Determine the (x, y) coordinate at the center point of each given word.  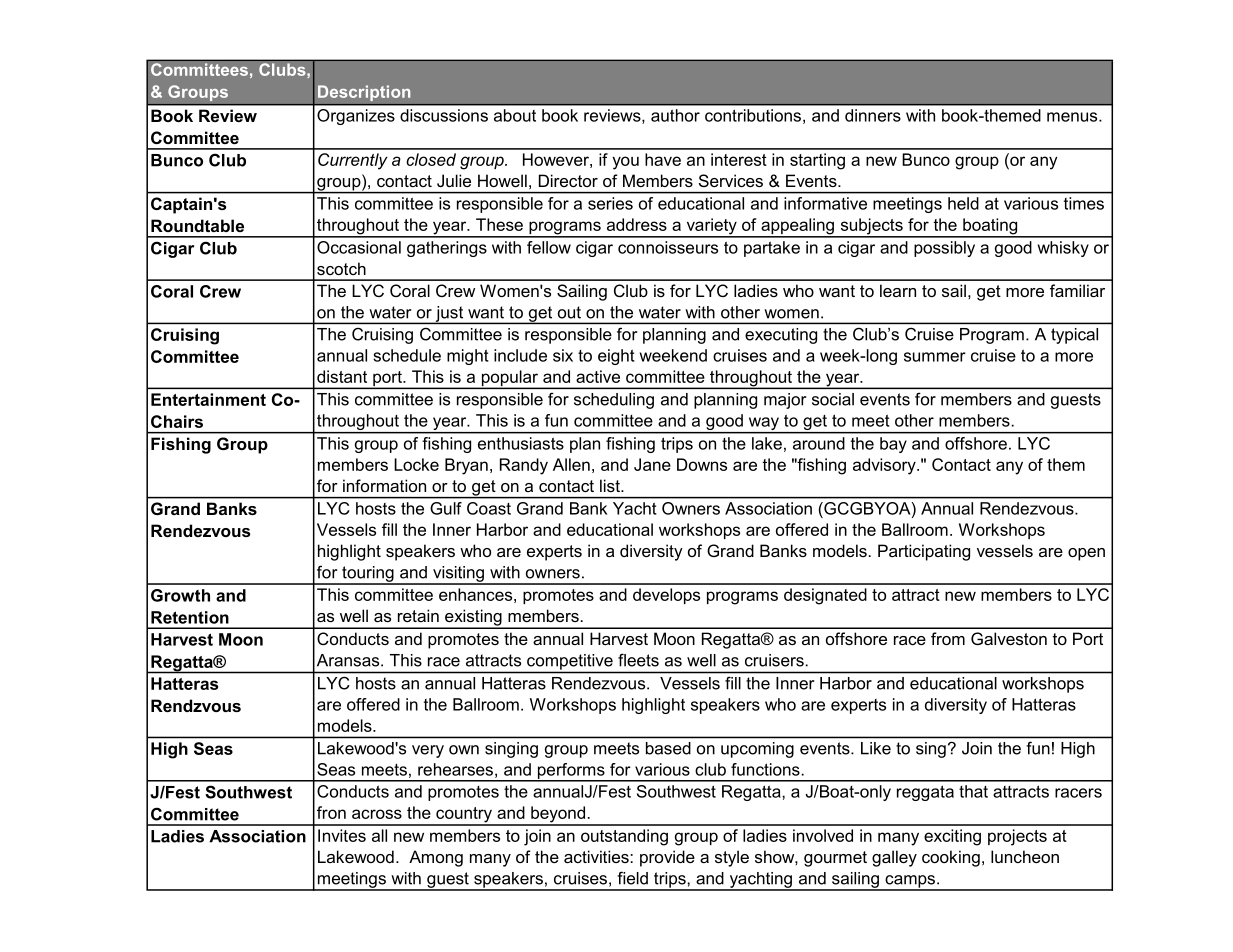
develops (666, 596)
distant (342, 376)
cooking (951, 858)
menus (1073, 117)
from (948, 638)
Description (364, 93)
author (675, 115)
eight (616, 357)
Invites (342, 835)
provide (667, 858)
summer (935, 357)
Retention (190, 617)
